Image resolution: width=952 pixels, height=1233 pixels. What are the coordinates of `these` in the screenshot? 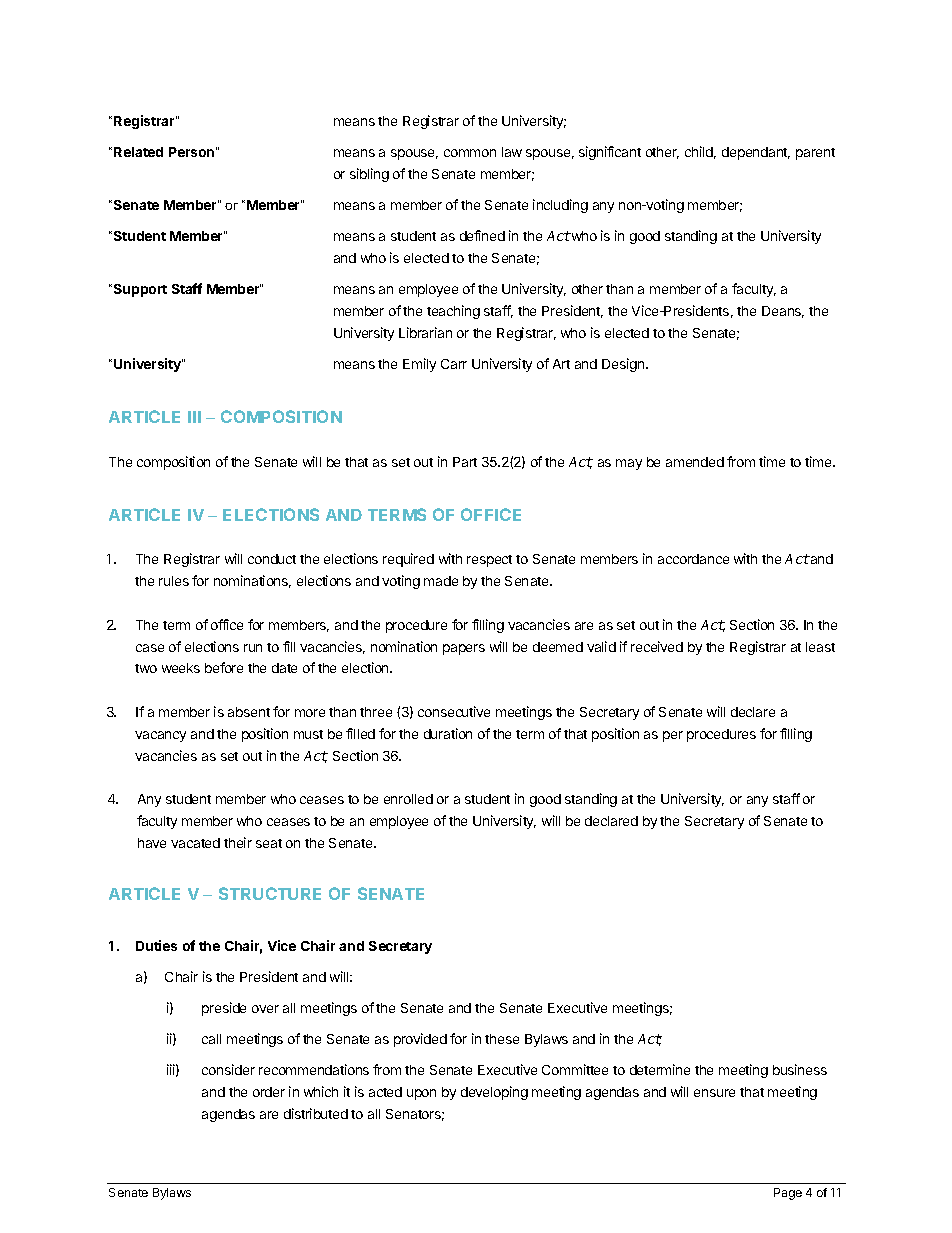 It's located at (502, 1039).
